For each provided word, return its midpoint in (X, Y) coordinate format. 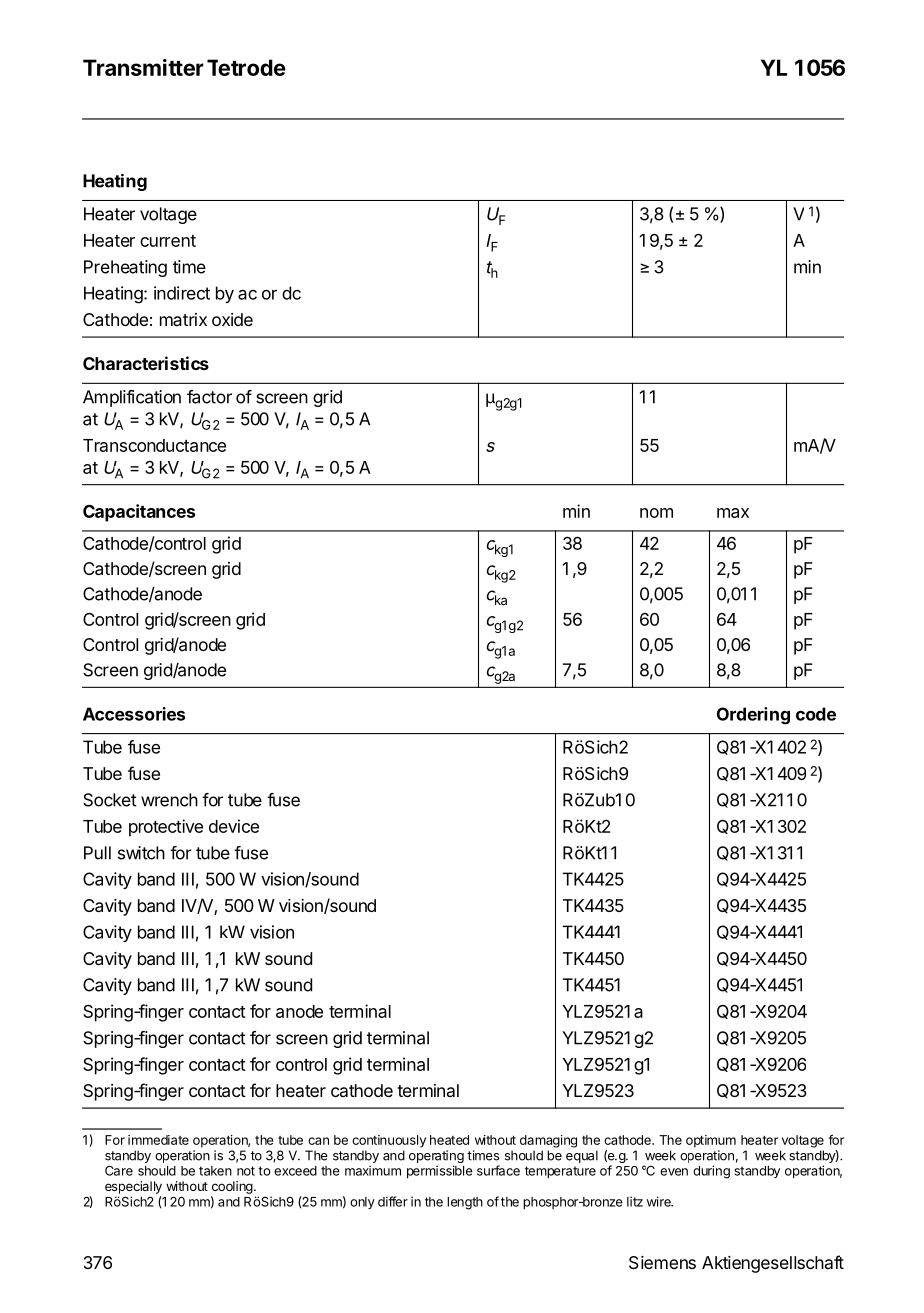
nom (656, 513)
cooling (232, 1187)
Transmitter (143, 67)
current (168, 241)
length (465, 1203)
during (711, 1172)
